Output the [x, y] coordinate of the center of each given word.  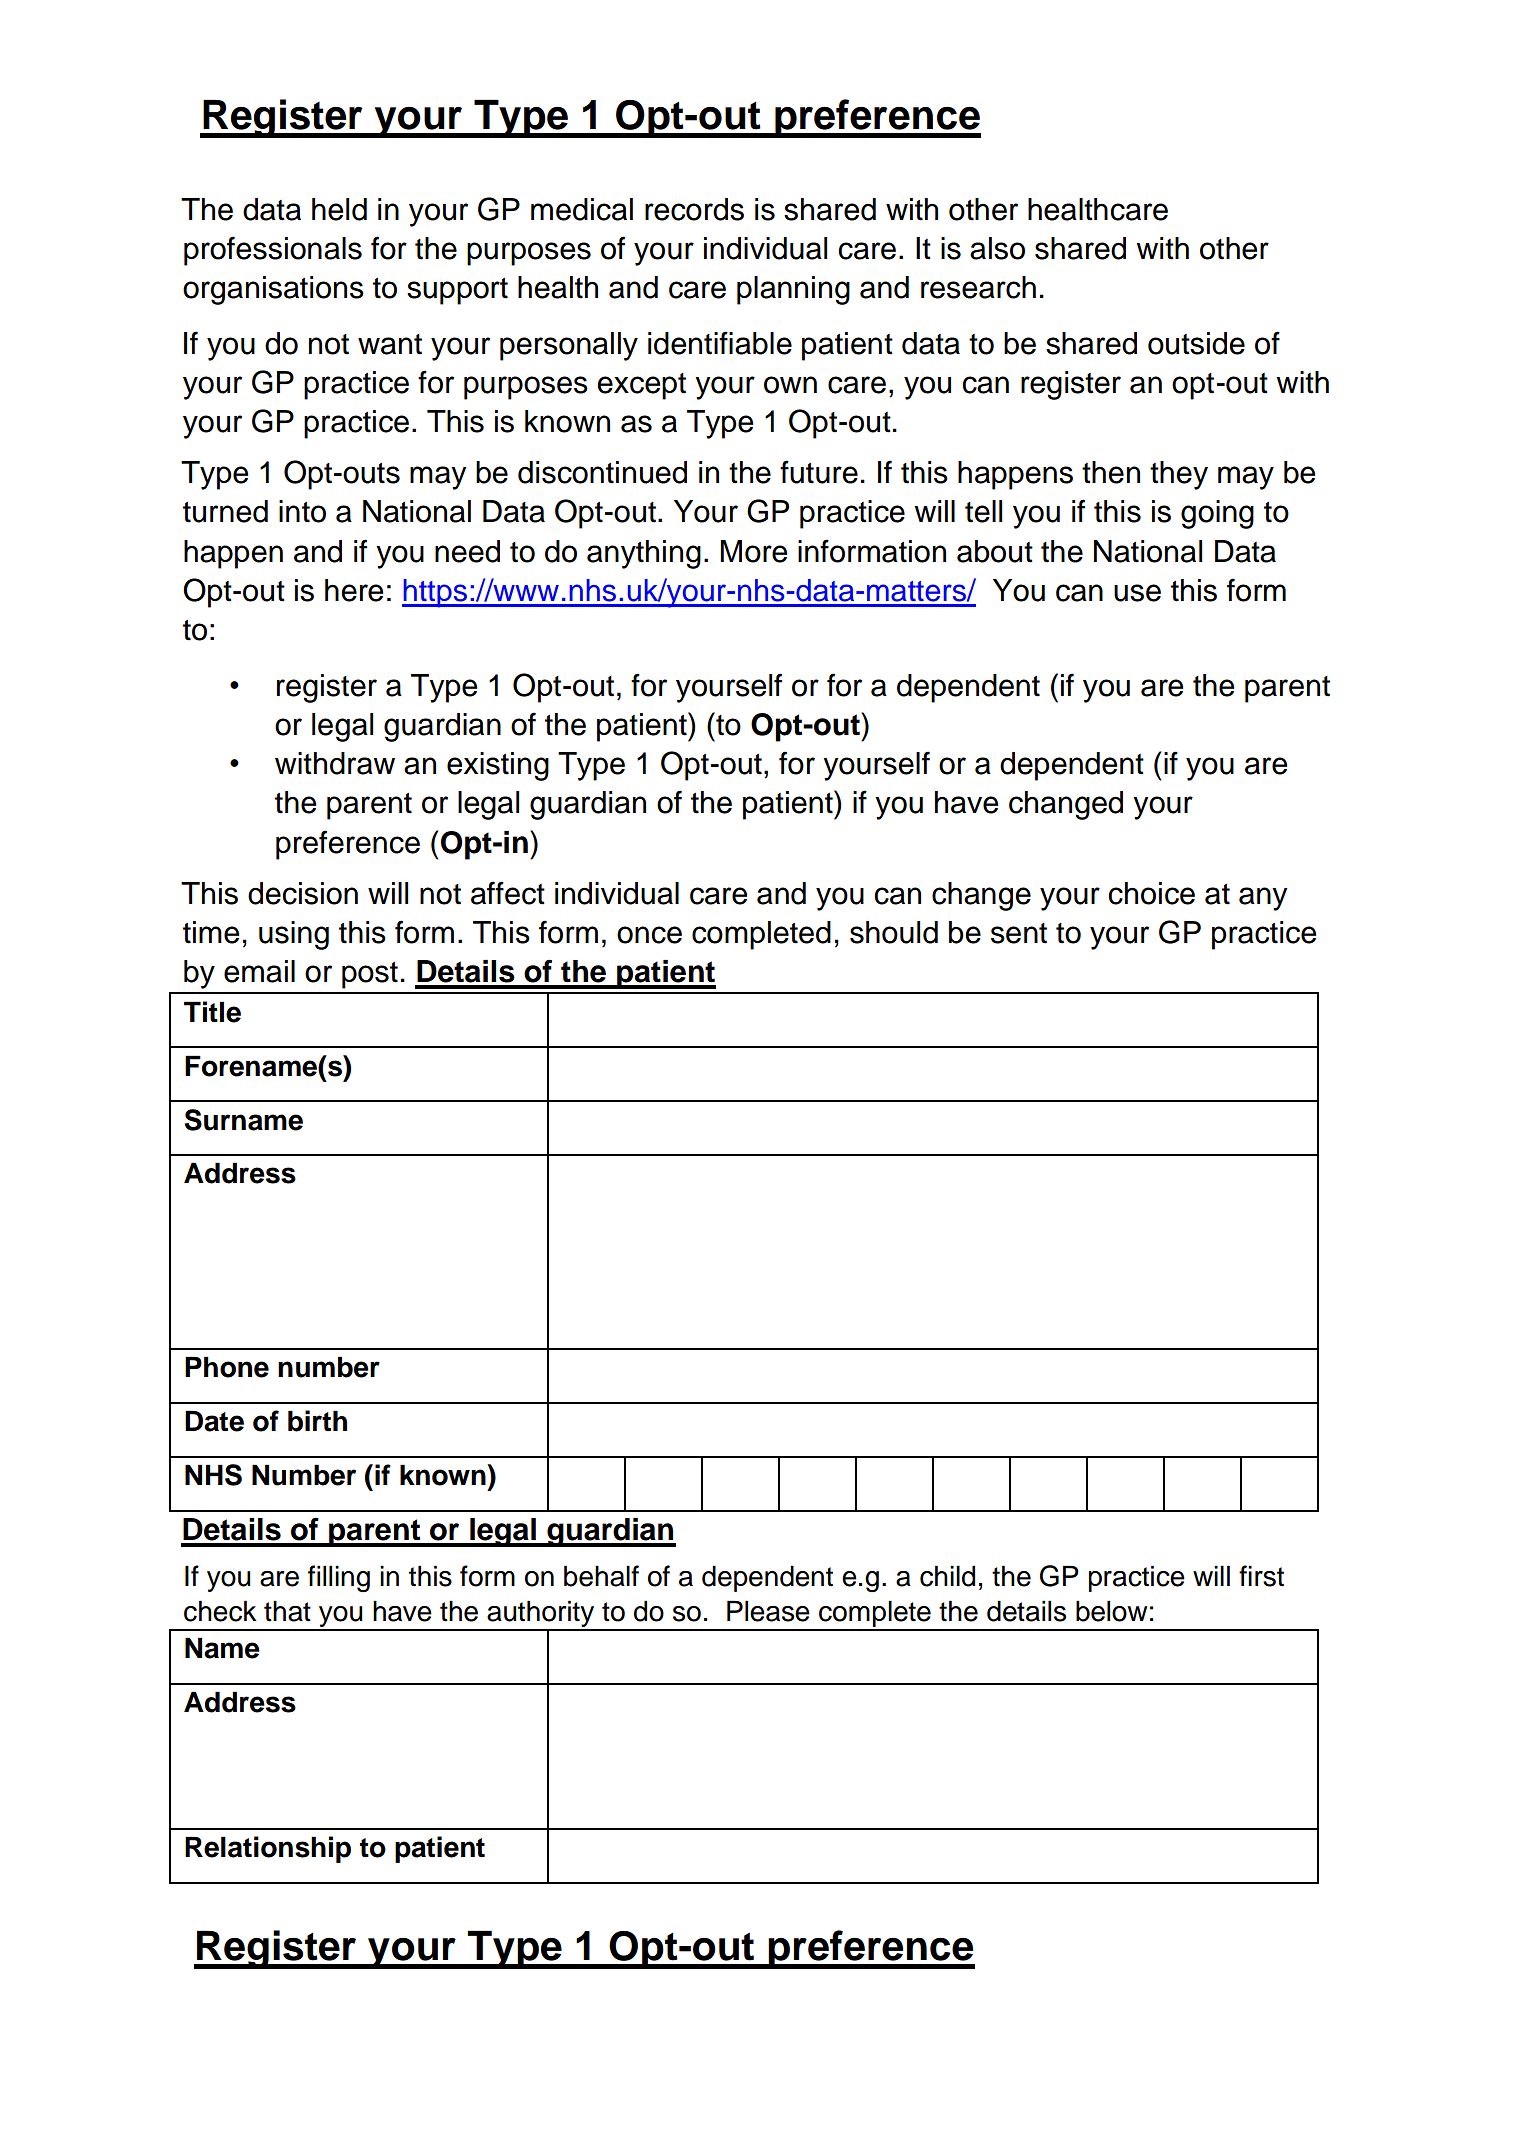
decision [303, 893]
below [1111, 1611]
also [997, 248]
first [1261, 1576]
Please [768, 1611]
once [649, 935]
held [339, 209]
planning [793, 290]
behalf [601, 1576]
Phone [227, 1367]
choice [1151, 893]
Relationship [268, 1849]
